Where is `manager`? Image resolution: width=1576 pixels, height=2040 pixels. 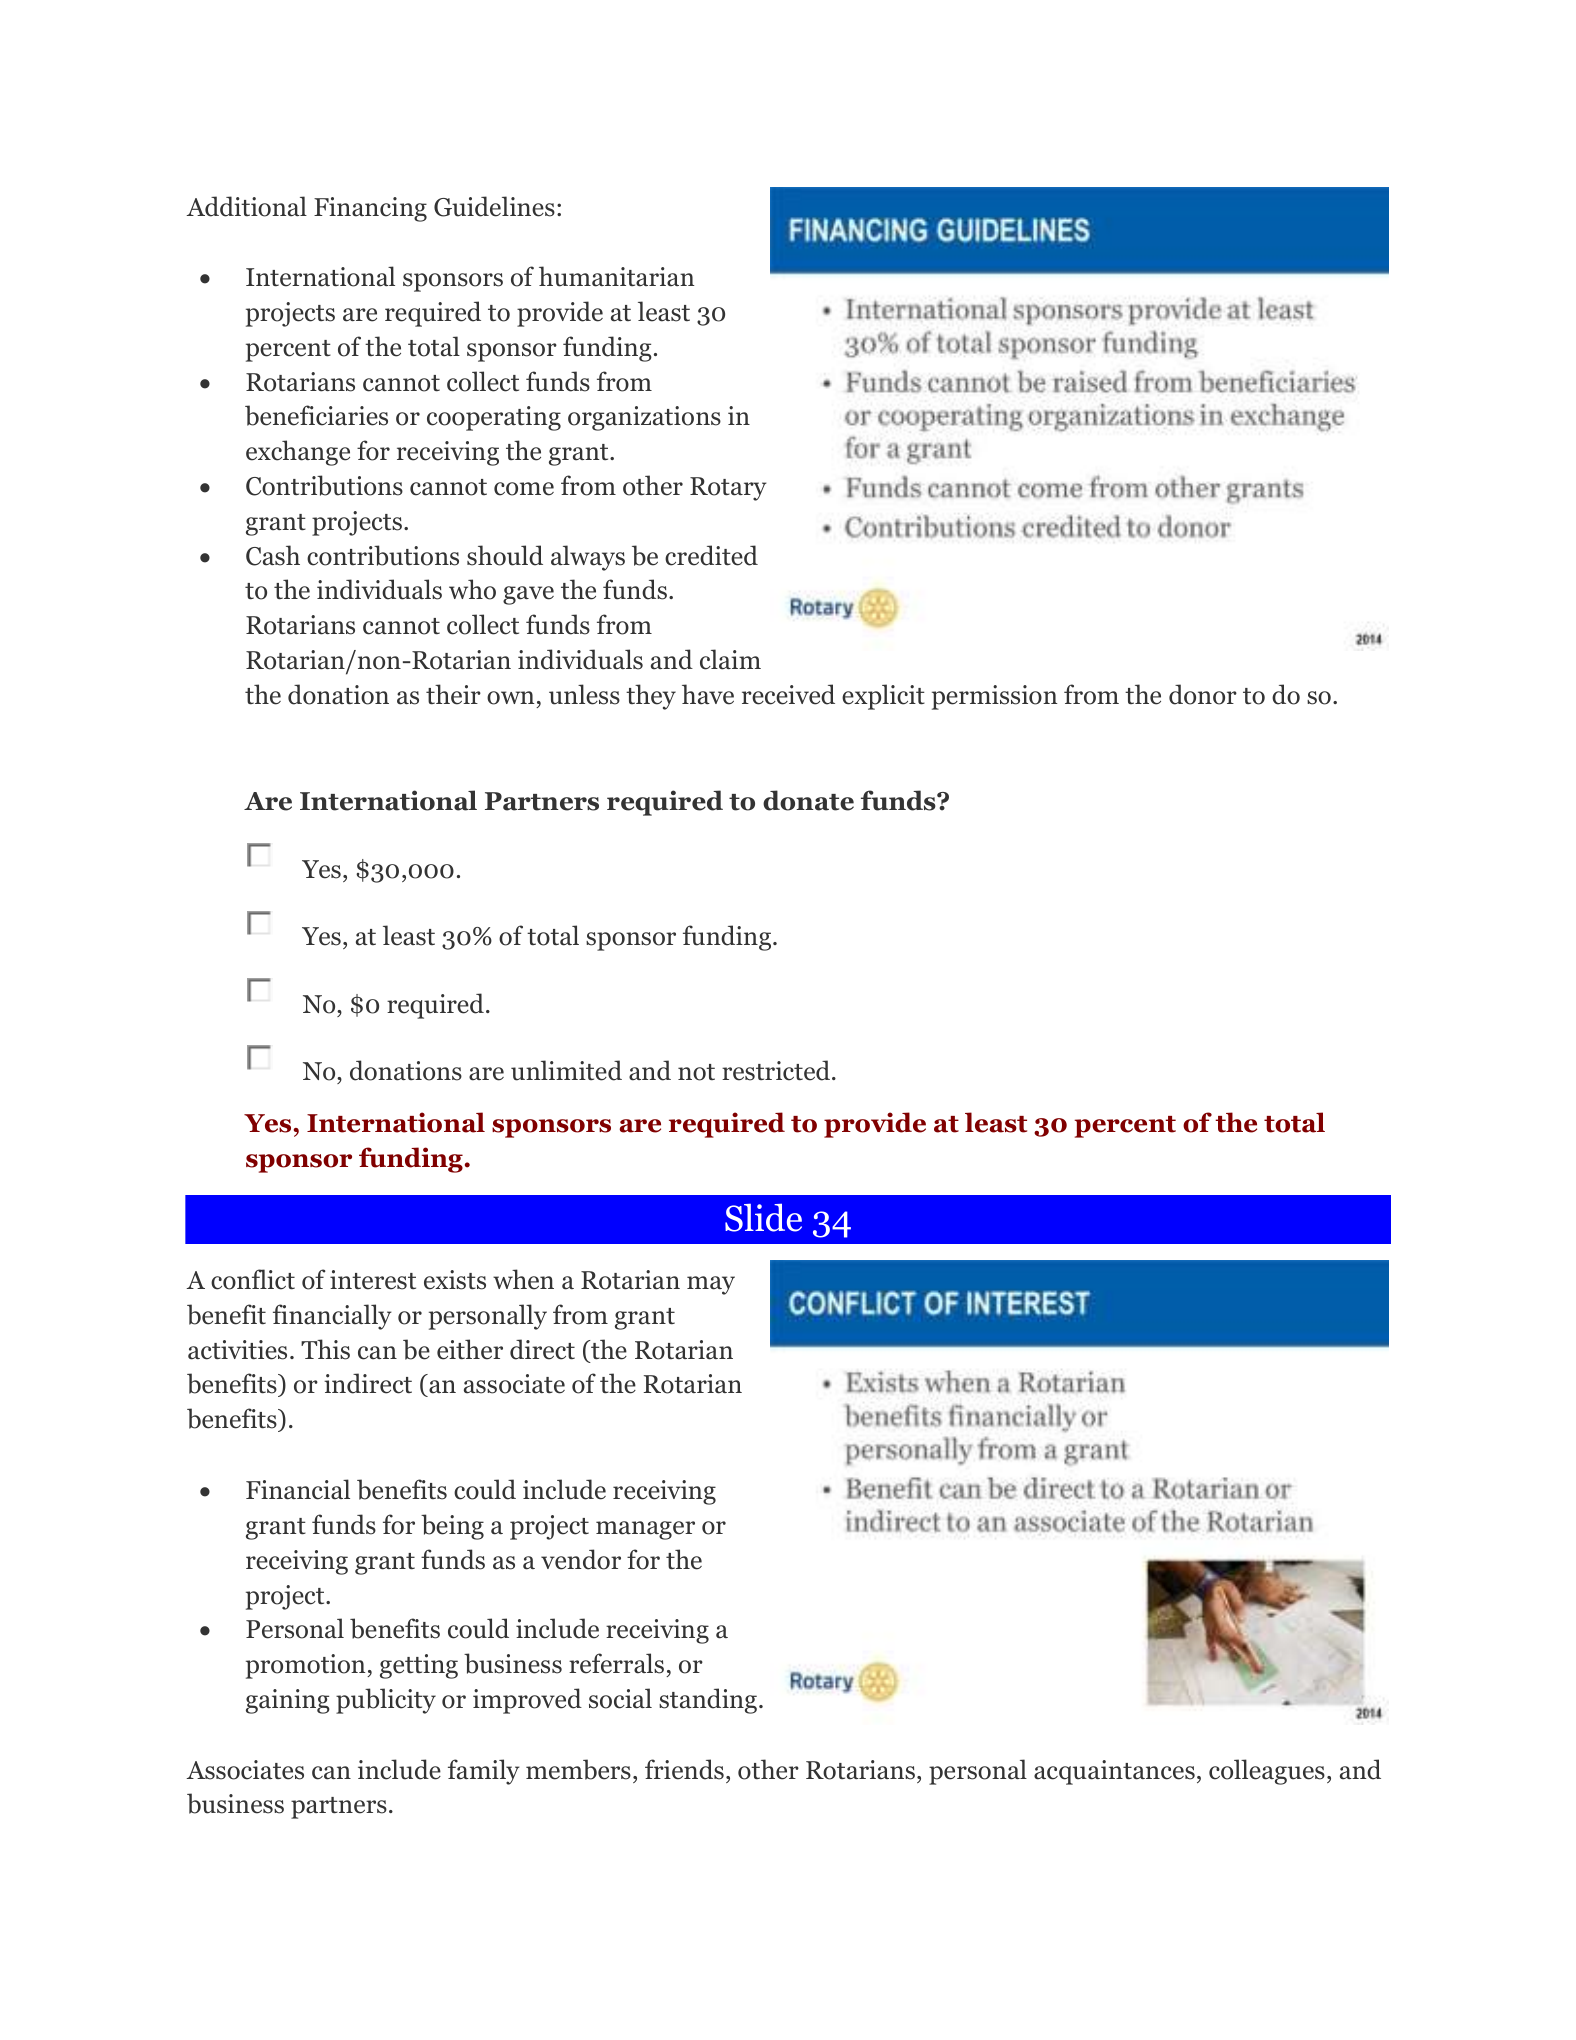 manager is located at coordinates (645, 1530).
